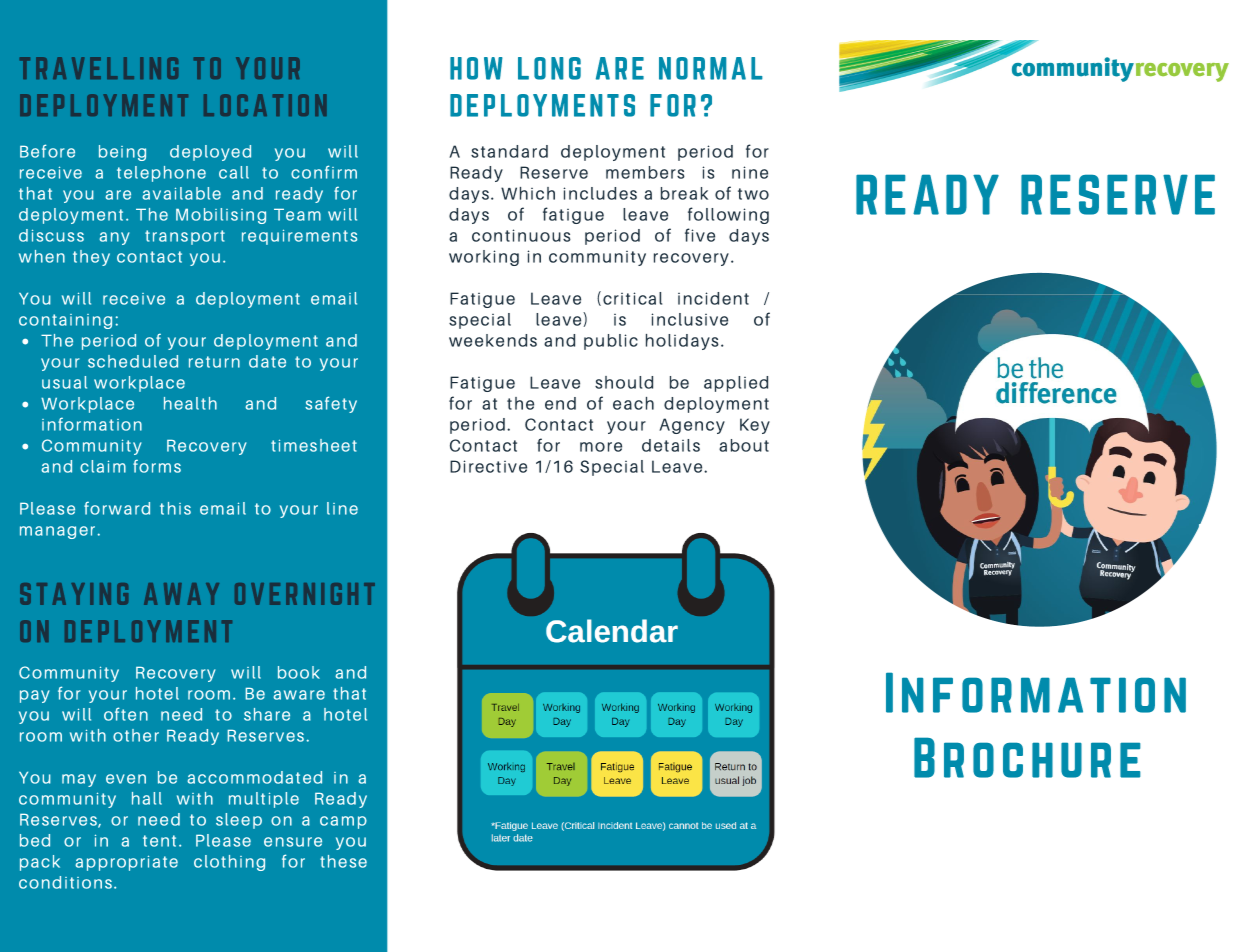 The height and width of the screenshot is (952, 1233). I want to click on details, so click(671, 445).
